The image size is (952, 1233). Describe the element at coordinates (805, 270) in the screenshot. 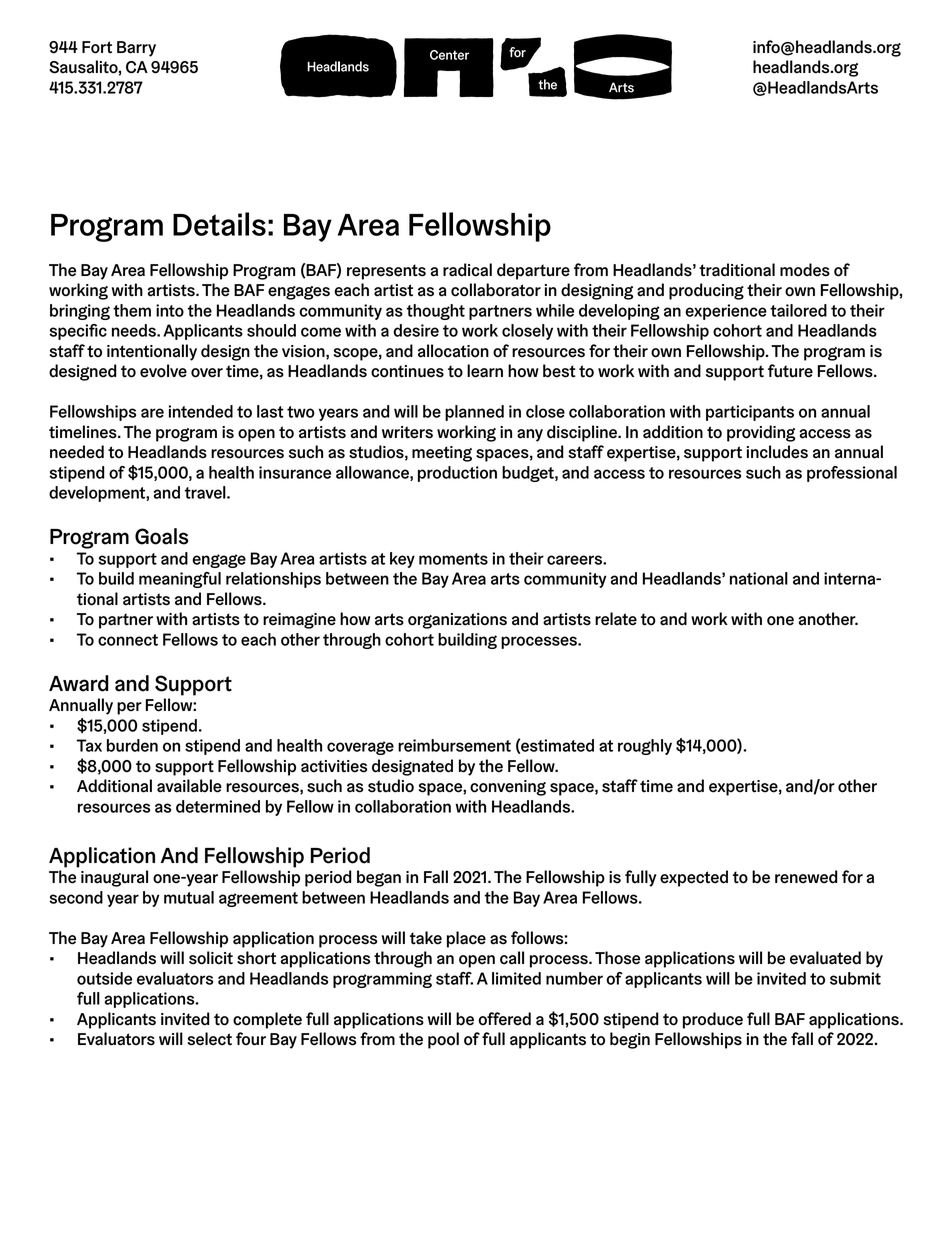

I see `modes` at that location.
